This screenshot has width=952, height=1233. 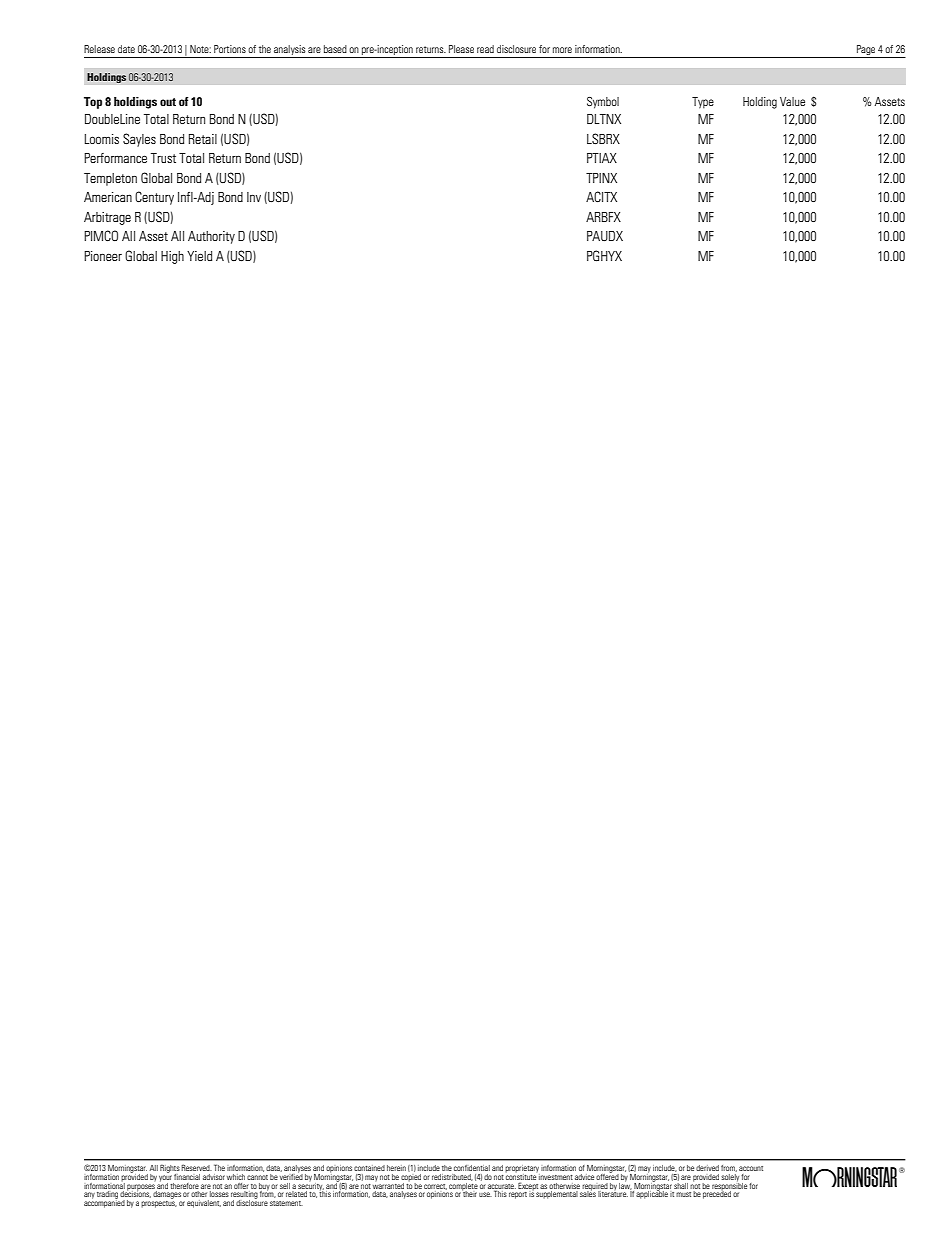 I want to click on out, so click(x=168, y=102).
